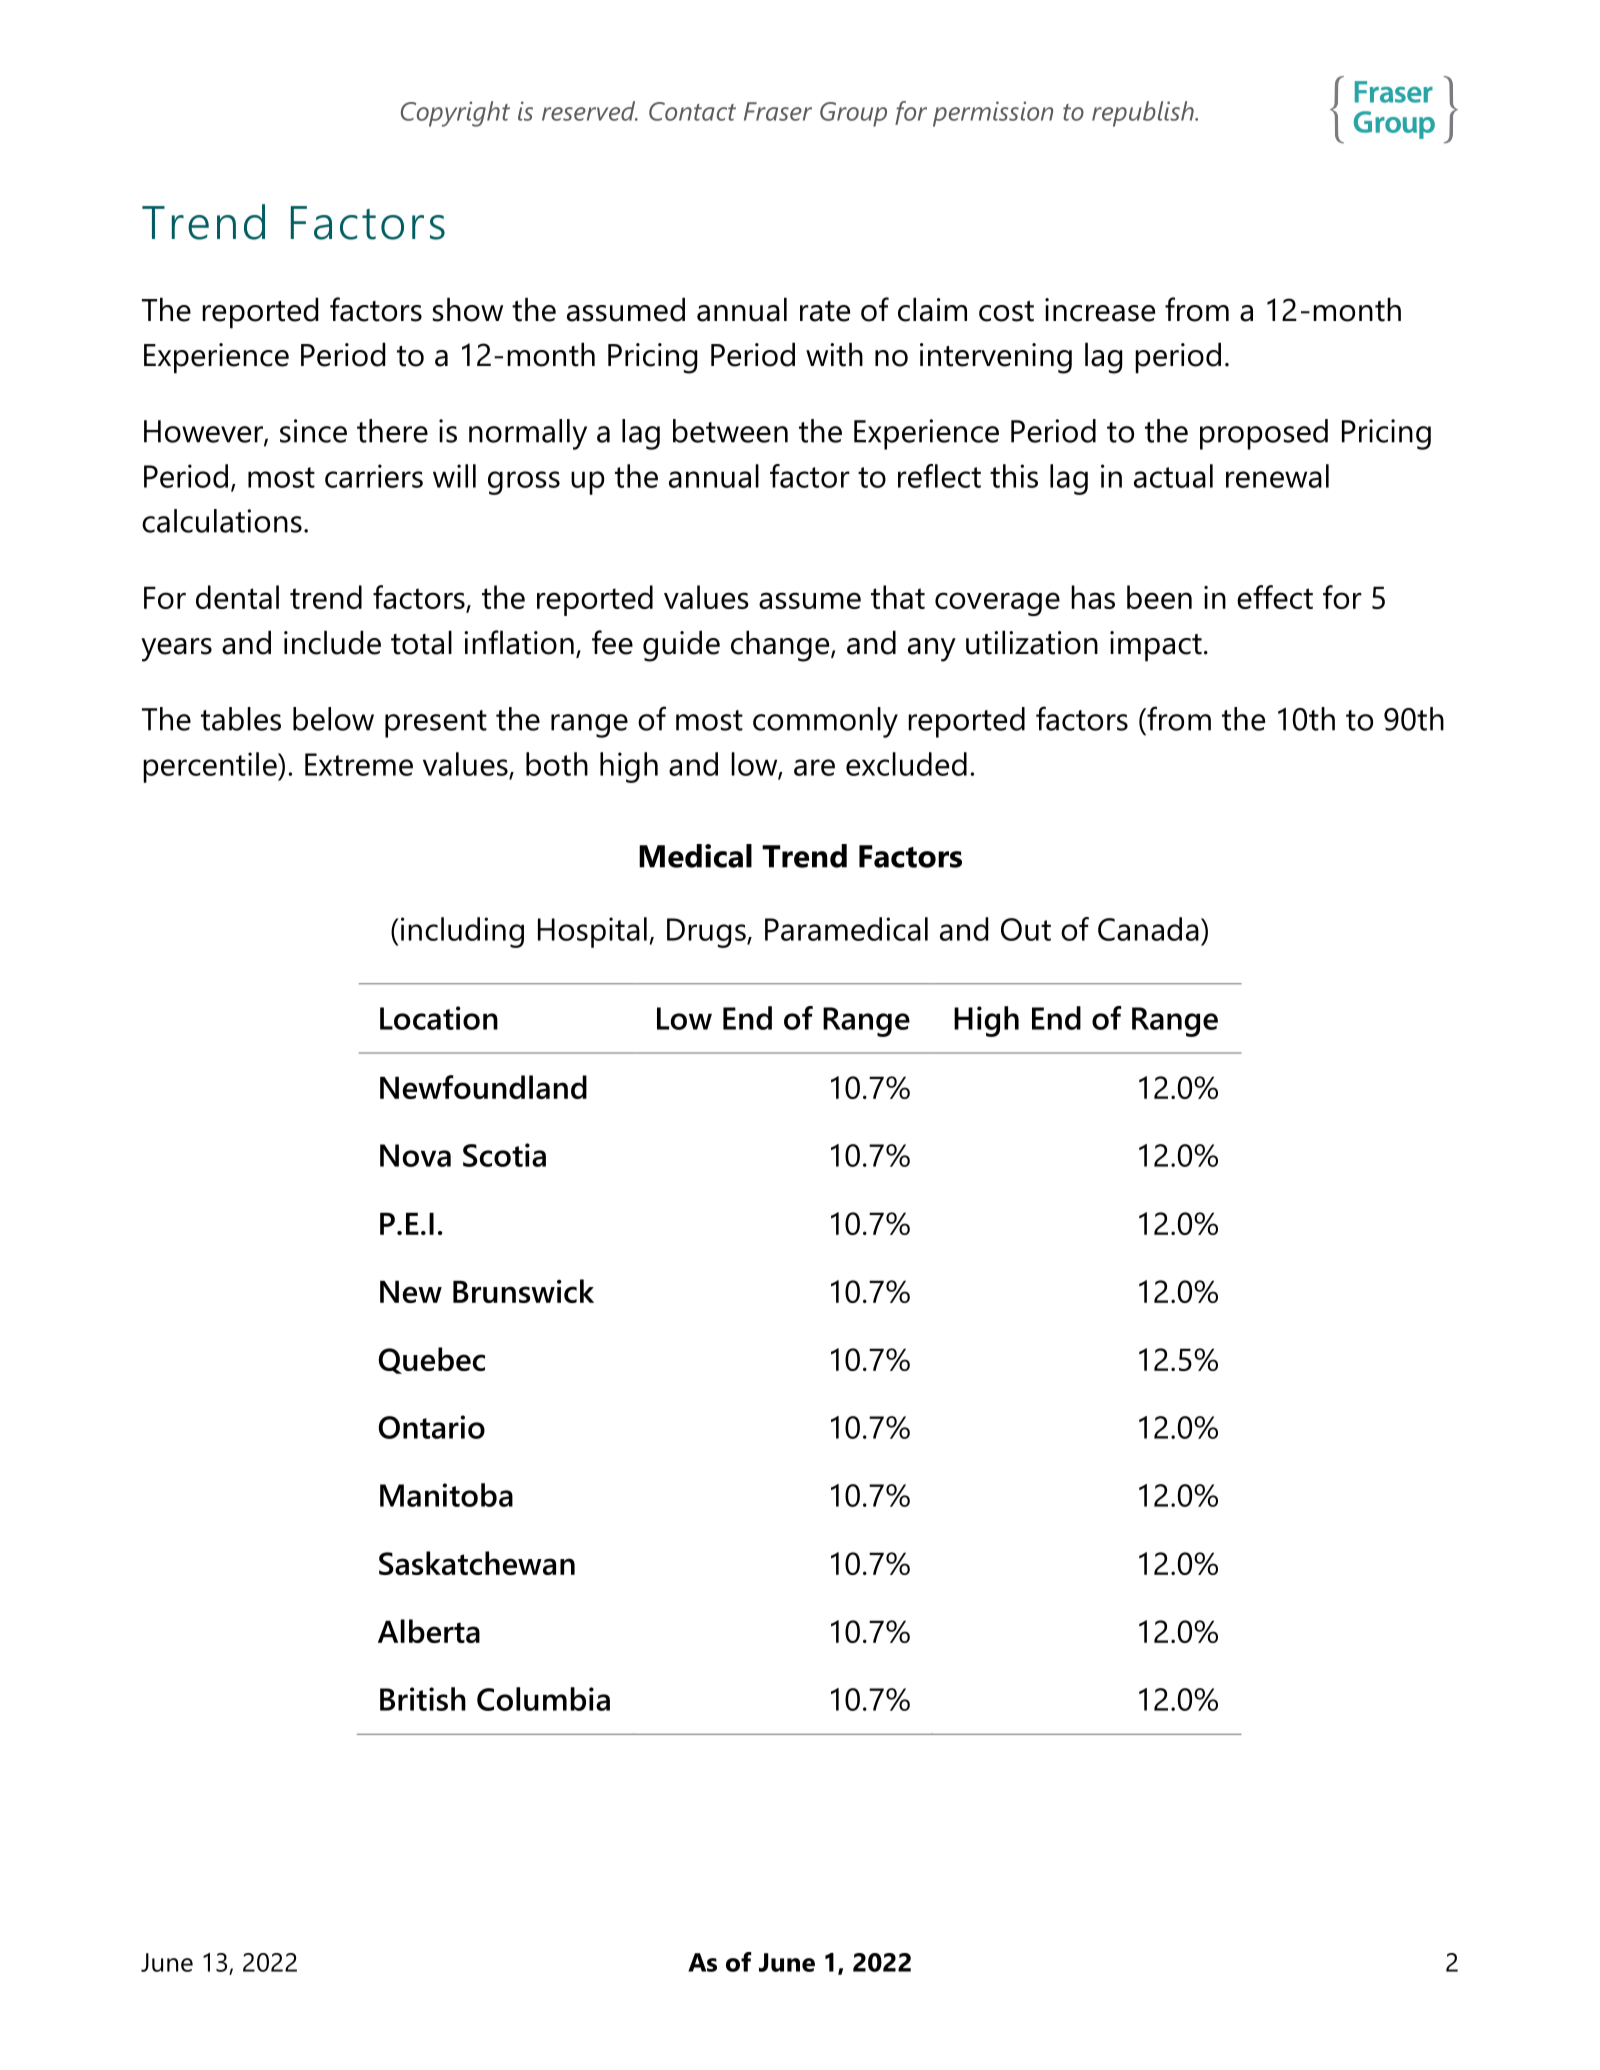 The height and width of the image is (2070, 1600). Describe the element at coordinates (1144, 114) in the image. I see `republish` at that location.
